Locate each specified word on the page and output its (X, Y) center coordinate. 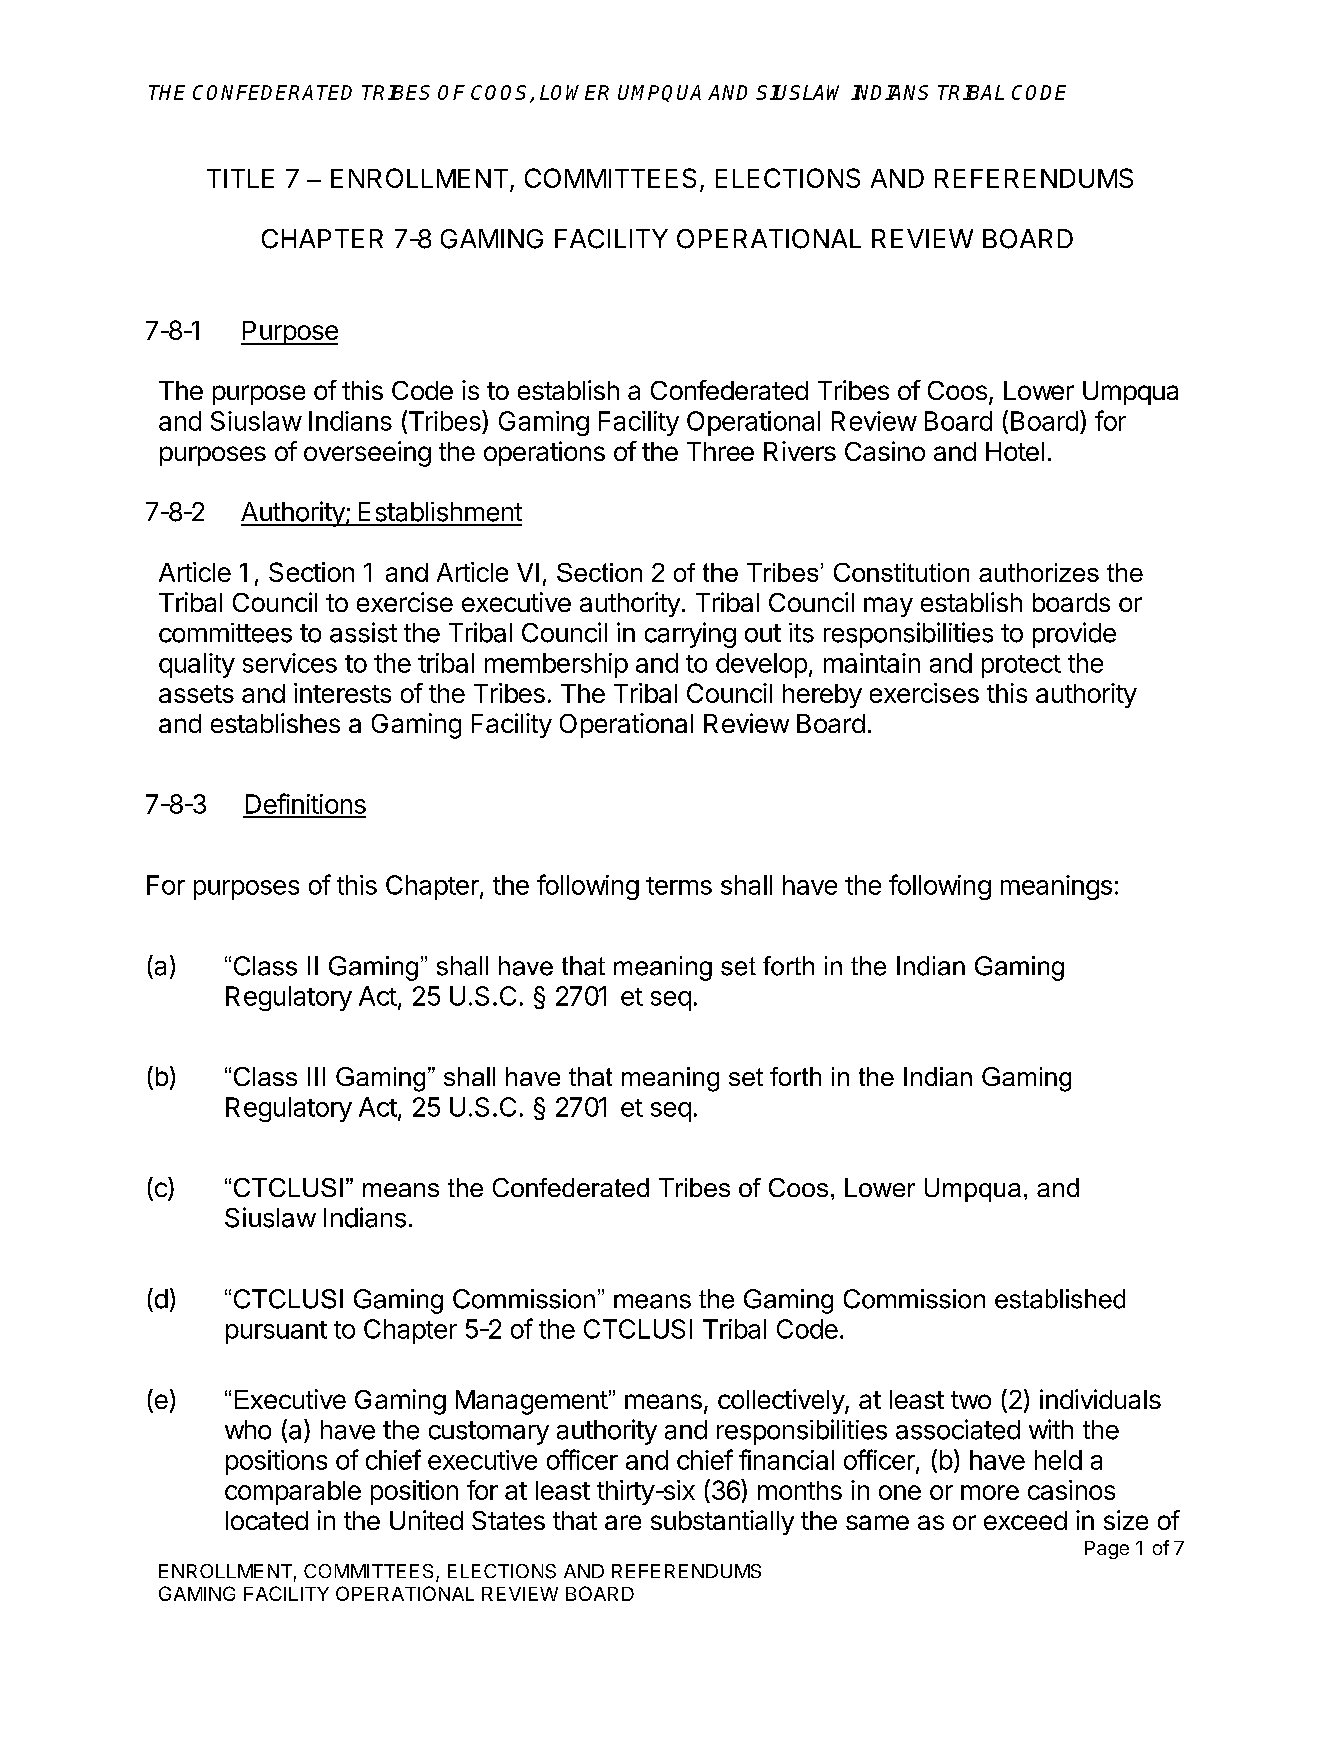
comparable (293, 1493)
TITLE (240, 178)
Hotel (1015, 451)
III (316, 1076)
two (971, 1400)
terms (679, 886)
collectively (782, 1401)
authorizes (1039, 572)
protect (1021, 666)
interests (342, 693)
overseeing (367, 454)
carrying (690, 635)
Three (720, 451)
